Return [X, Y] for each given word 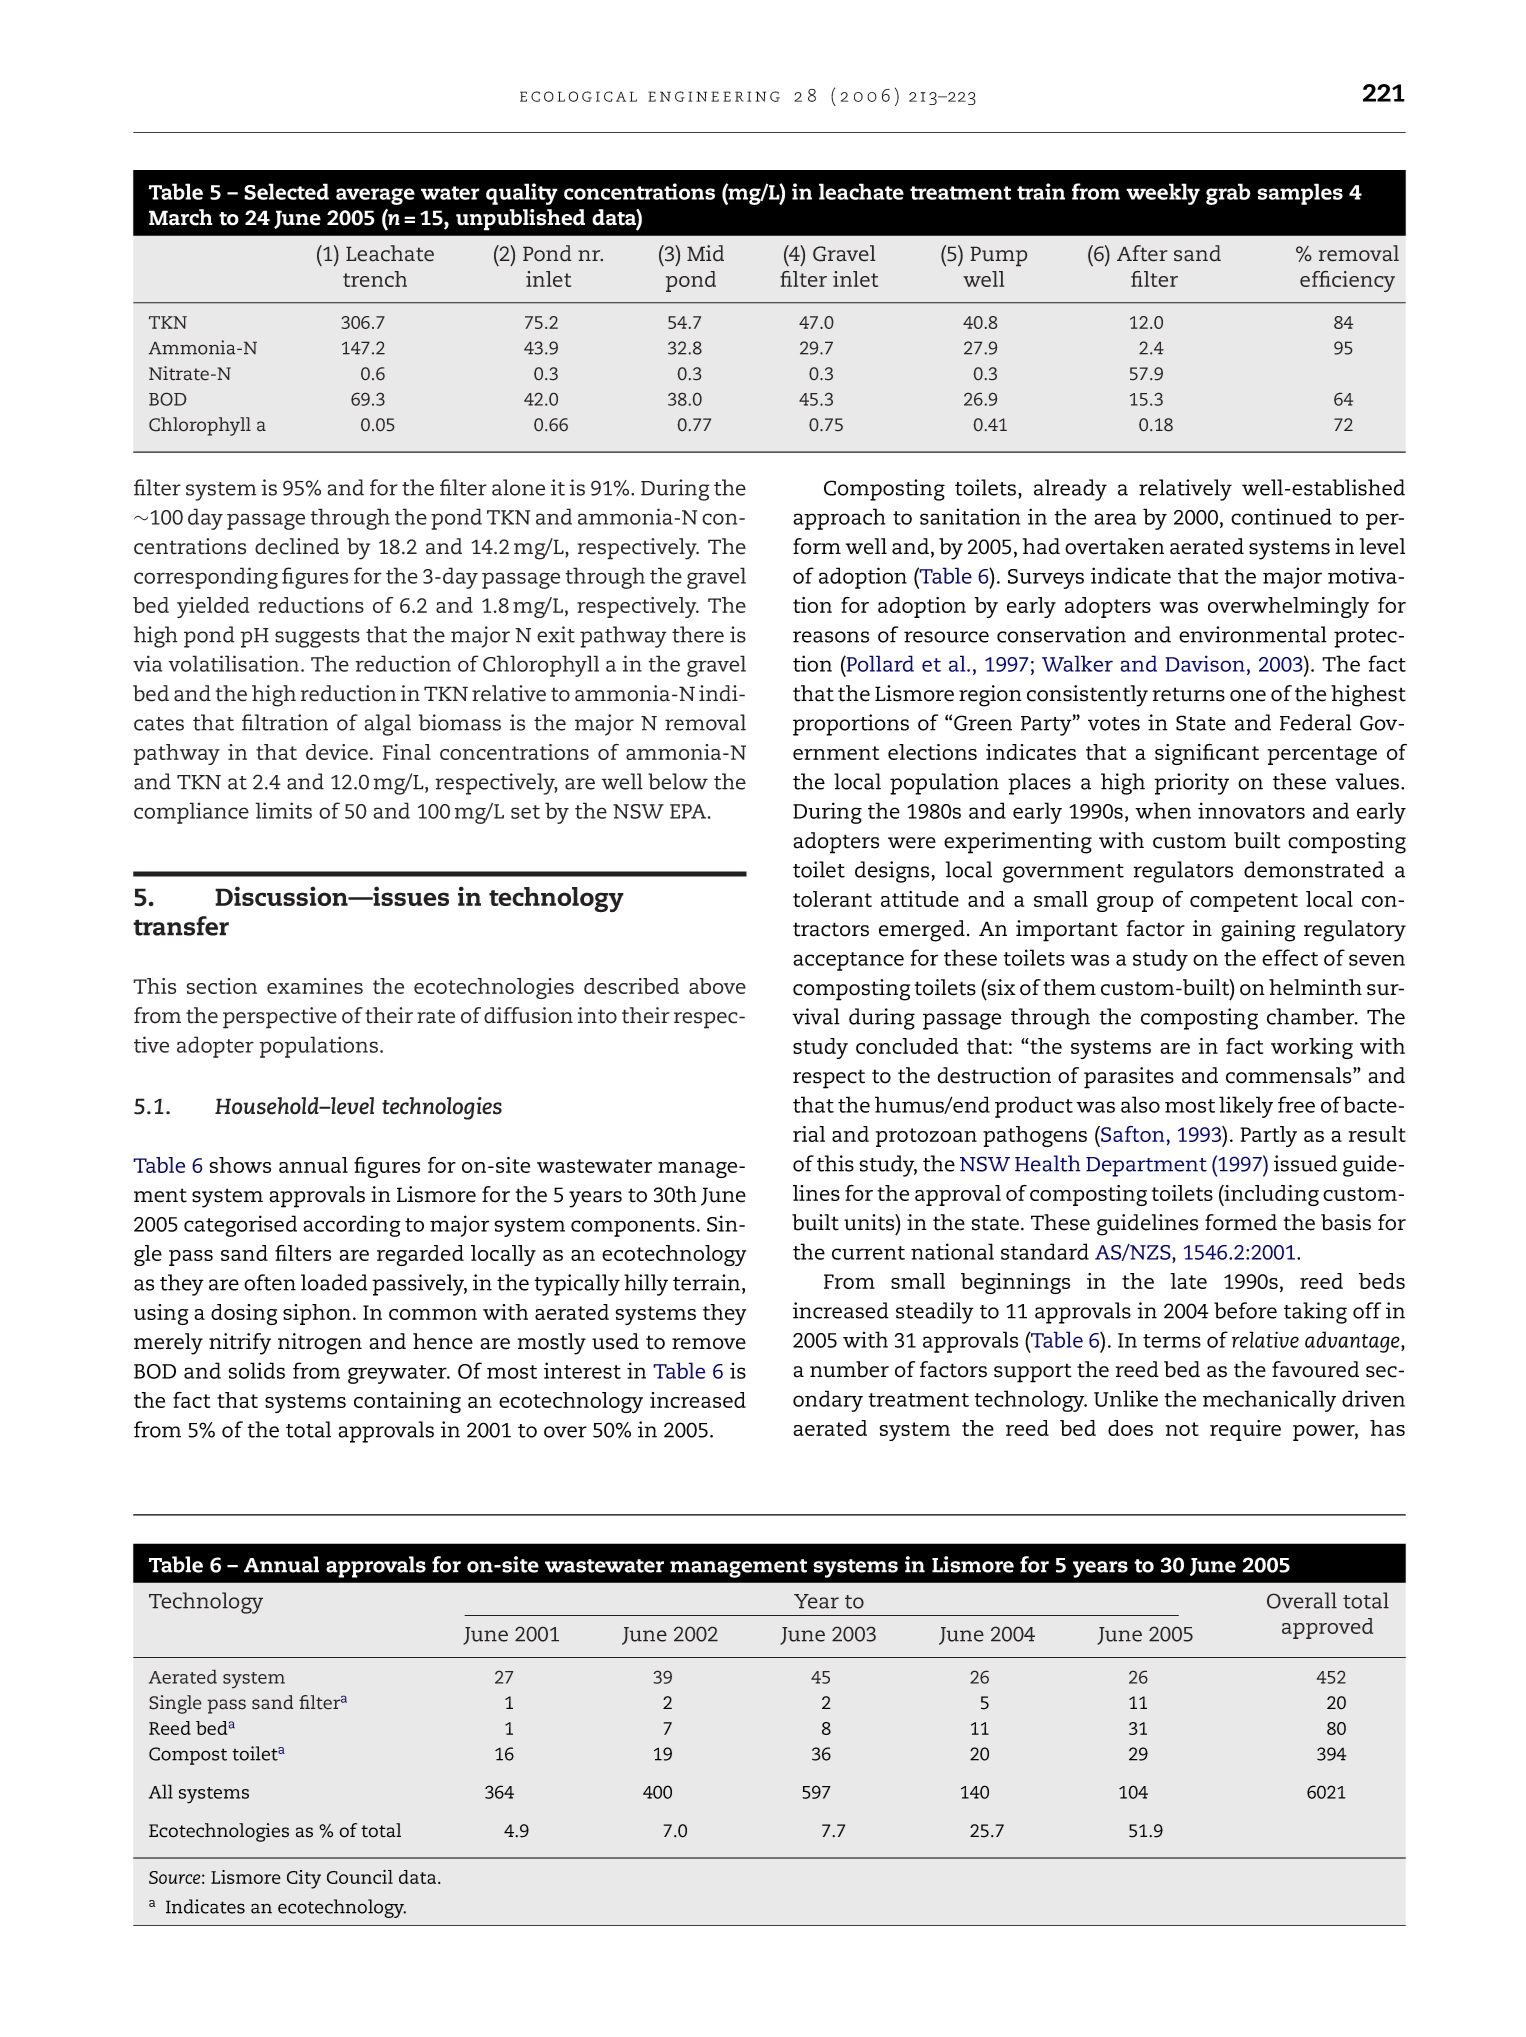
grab [1228, 194]
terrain [708, 1283]
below [678, 781]
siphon [317, 1314]
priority [1191, 784]
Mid [705, 253]
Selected [286, 191]
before [1245, 1310]
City [304, 1879]
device [337, 752]
